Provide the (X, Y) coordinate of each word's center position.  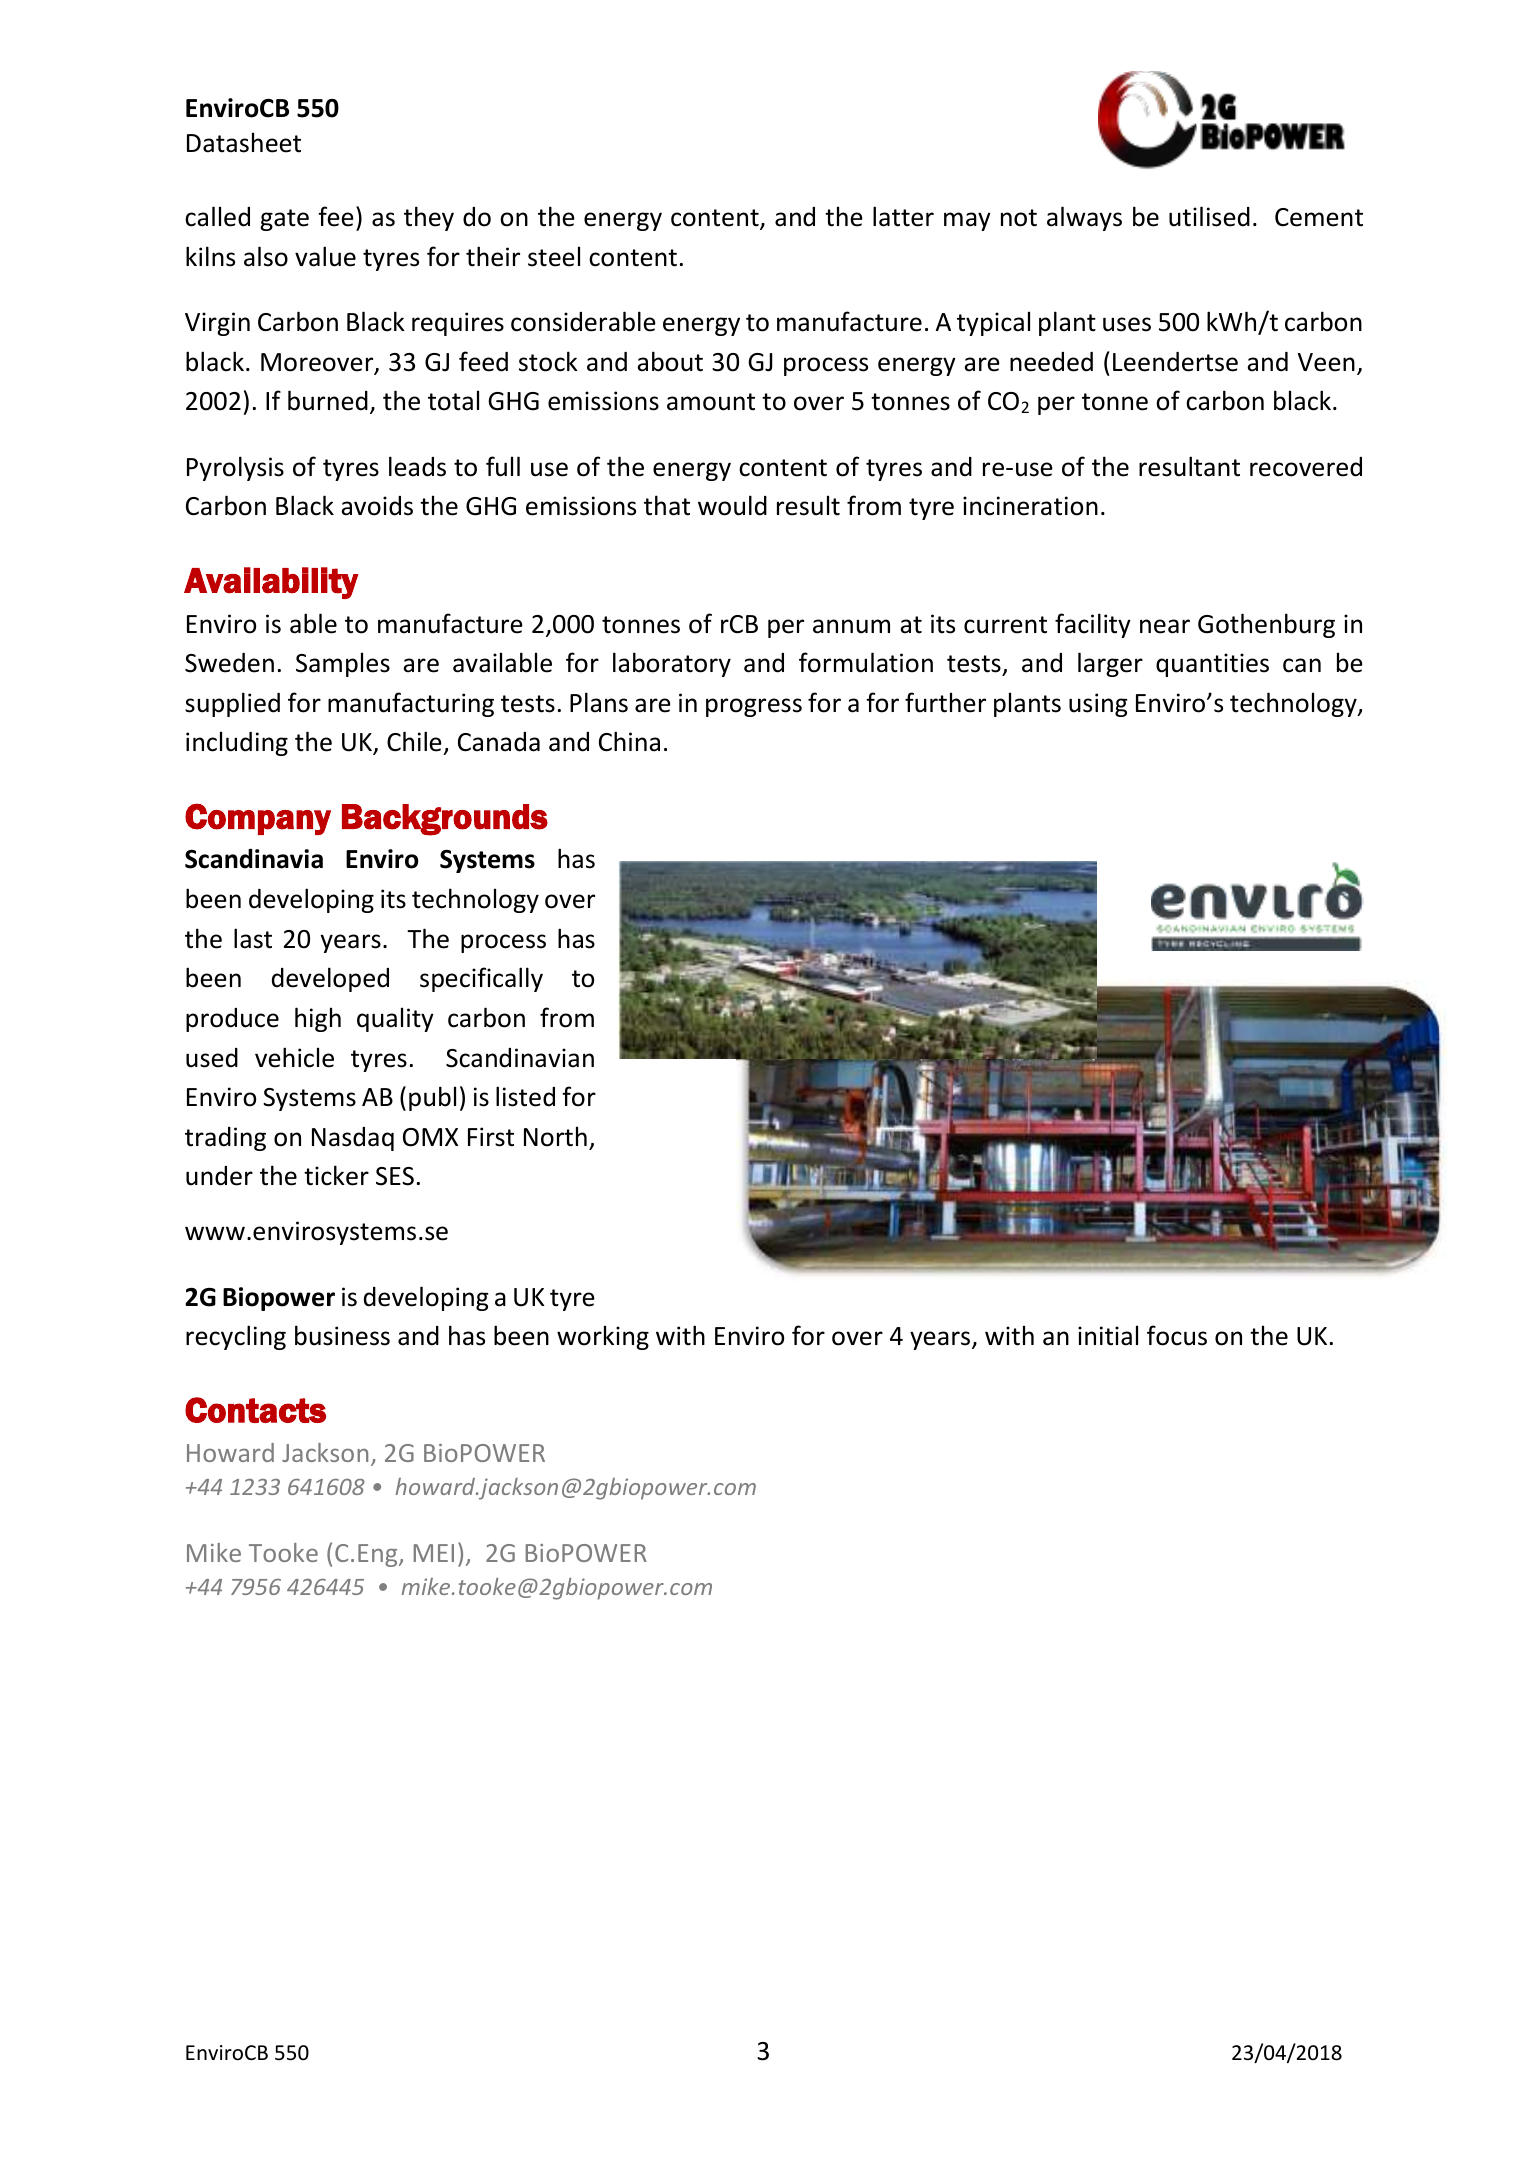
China (629, 741)
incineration (1030, 506)
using (1098, 705)
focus (1177, 1335)
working (603, 1337)
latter (903, 216)
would (732, 505)
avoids (377, 506)
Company (258, 819)
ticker (336, 1175)
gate (284, 220)
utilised (1209, 216)
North (555, 1136)
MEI (434, 1553)
